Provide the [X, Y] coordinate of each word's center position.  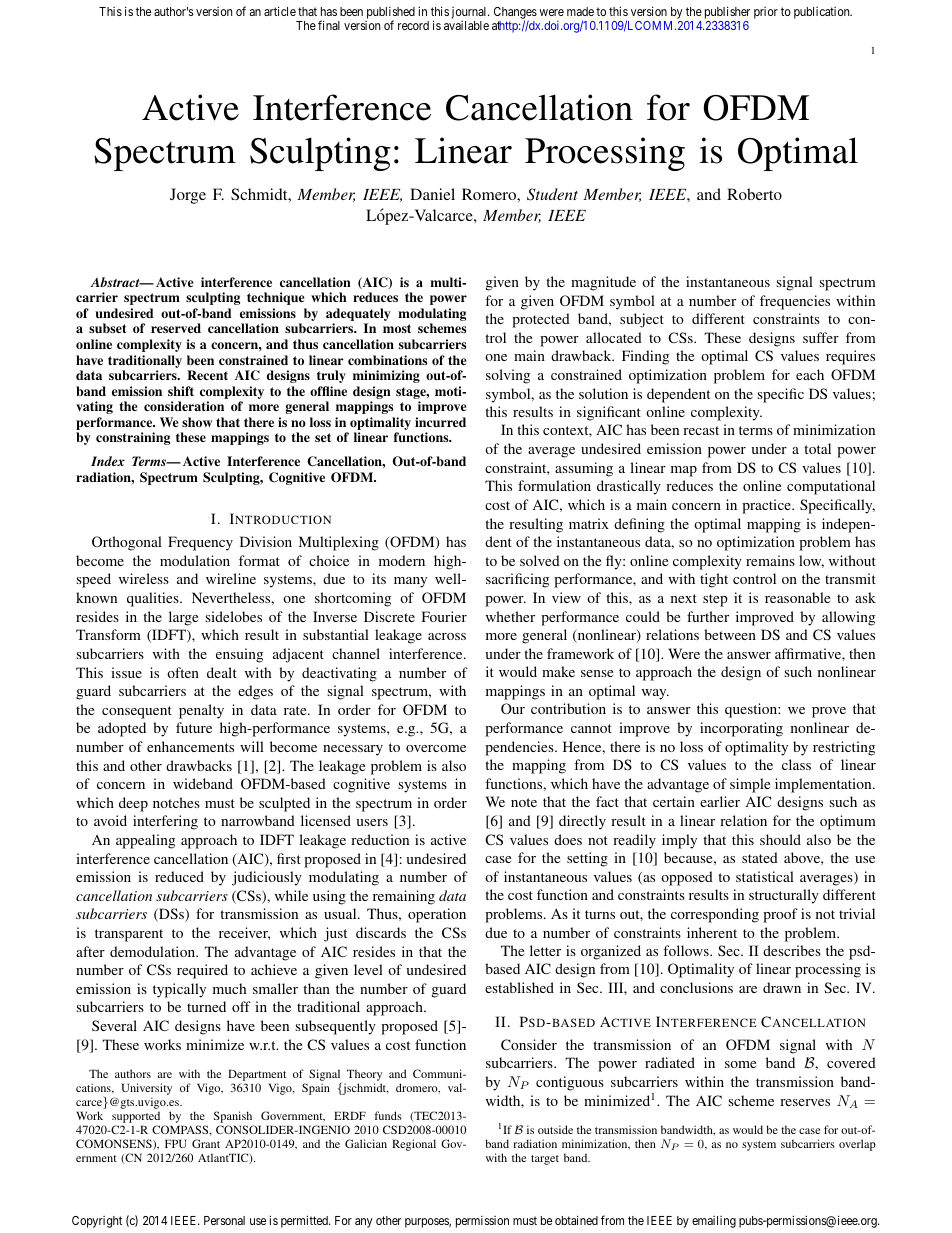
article [280, 11]
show [197, 422]
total [817, 448]
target [545, 1160]
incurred [440, 422]
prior [766, 13]
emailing [714, 1222]
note [524, 802]
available [466, 25]
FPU [176, 1143]
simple [750, 785]
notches [176, 802]
